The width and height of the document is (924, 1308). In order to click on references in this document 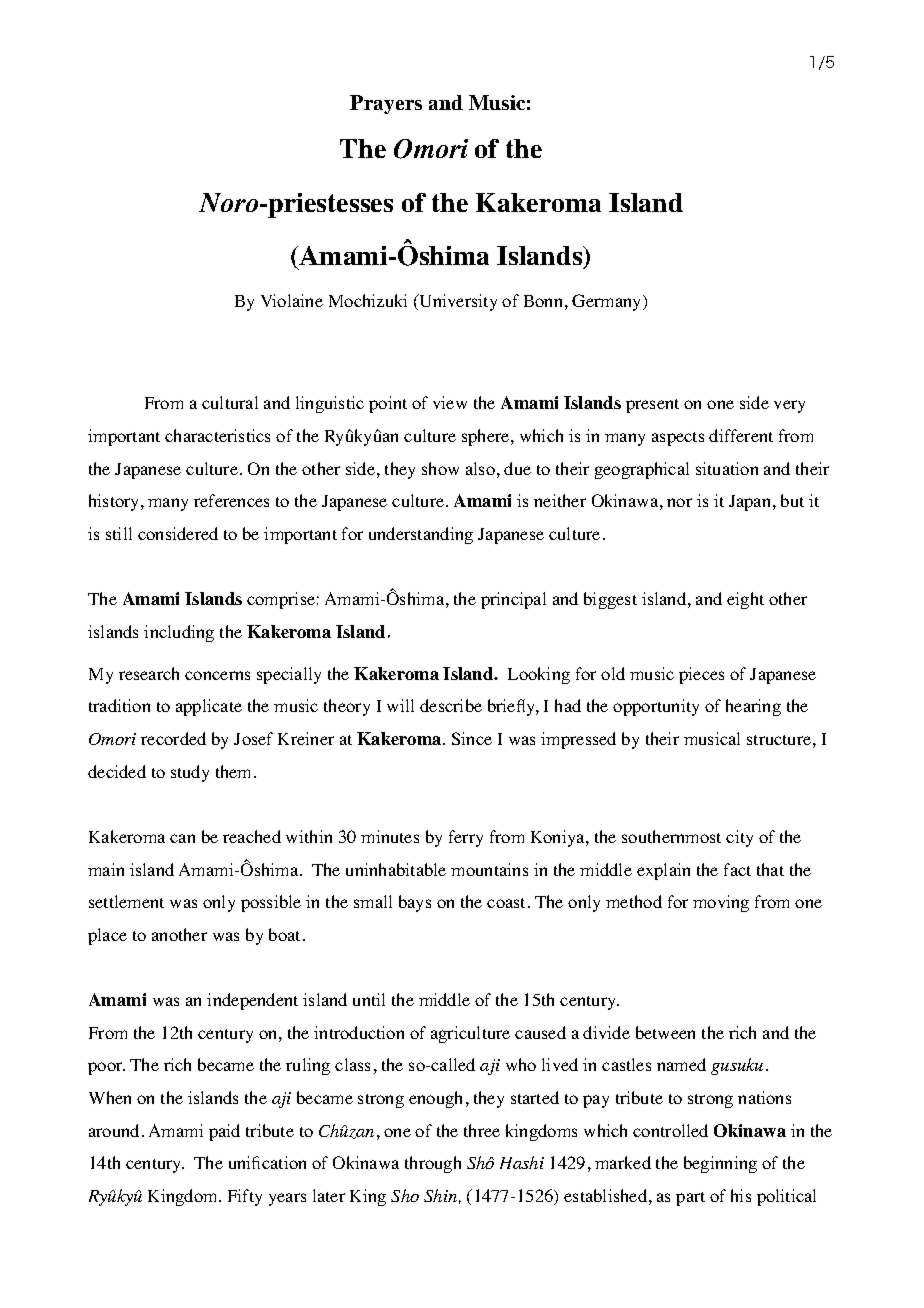, I will do `click(231, 500)`.
